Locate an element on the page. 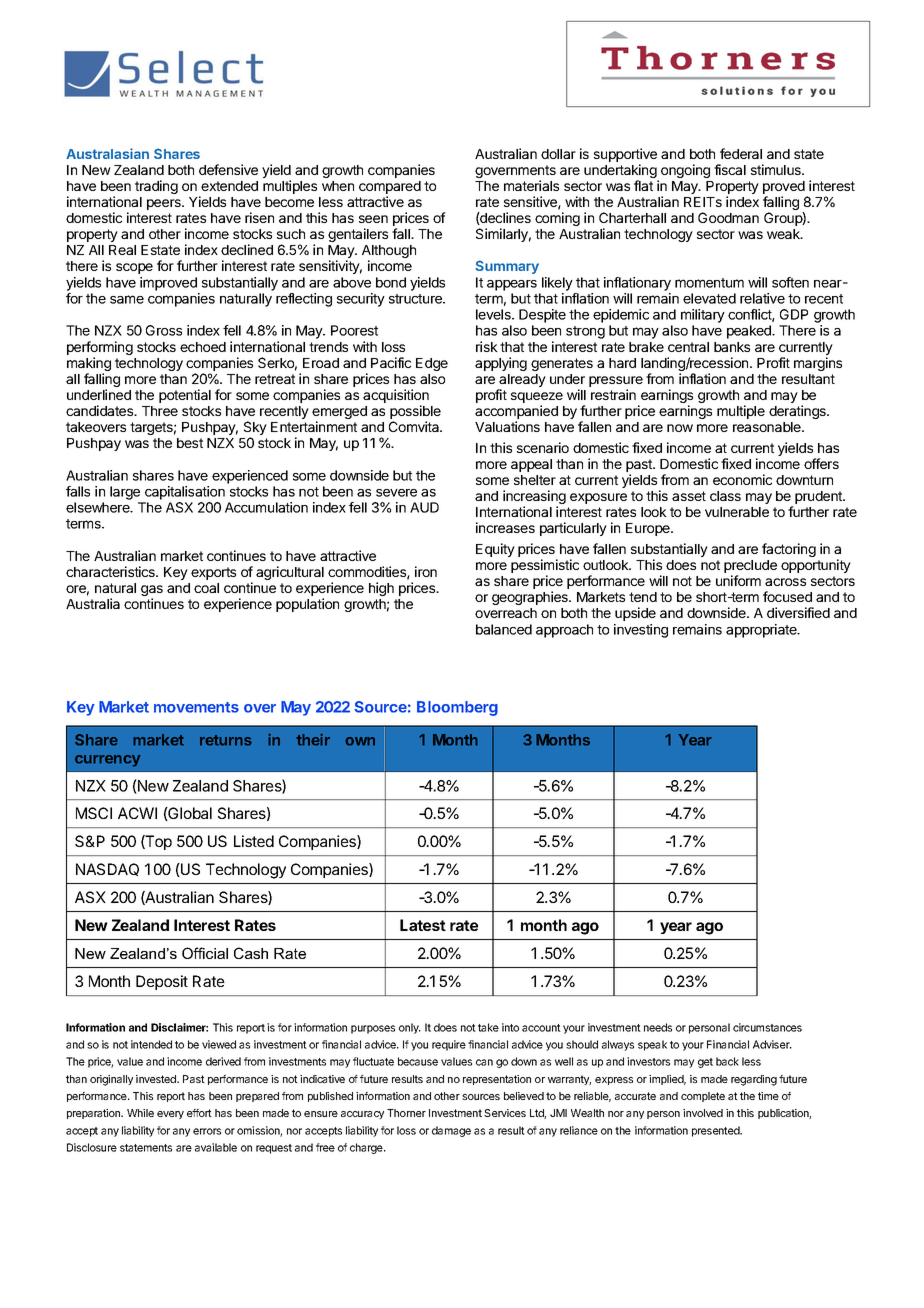 The height and width of the document is (1308, 924). compared is located at coordinates (390, 187).
